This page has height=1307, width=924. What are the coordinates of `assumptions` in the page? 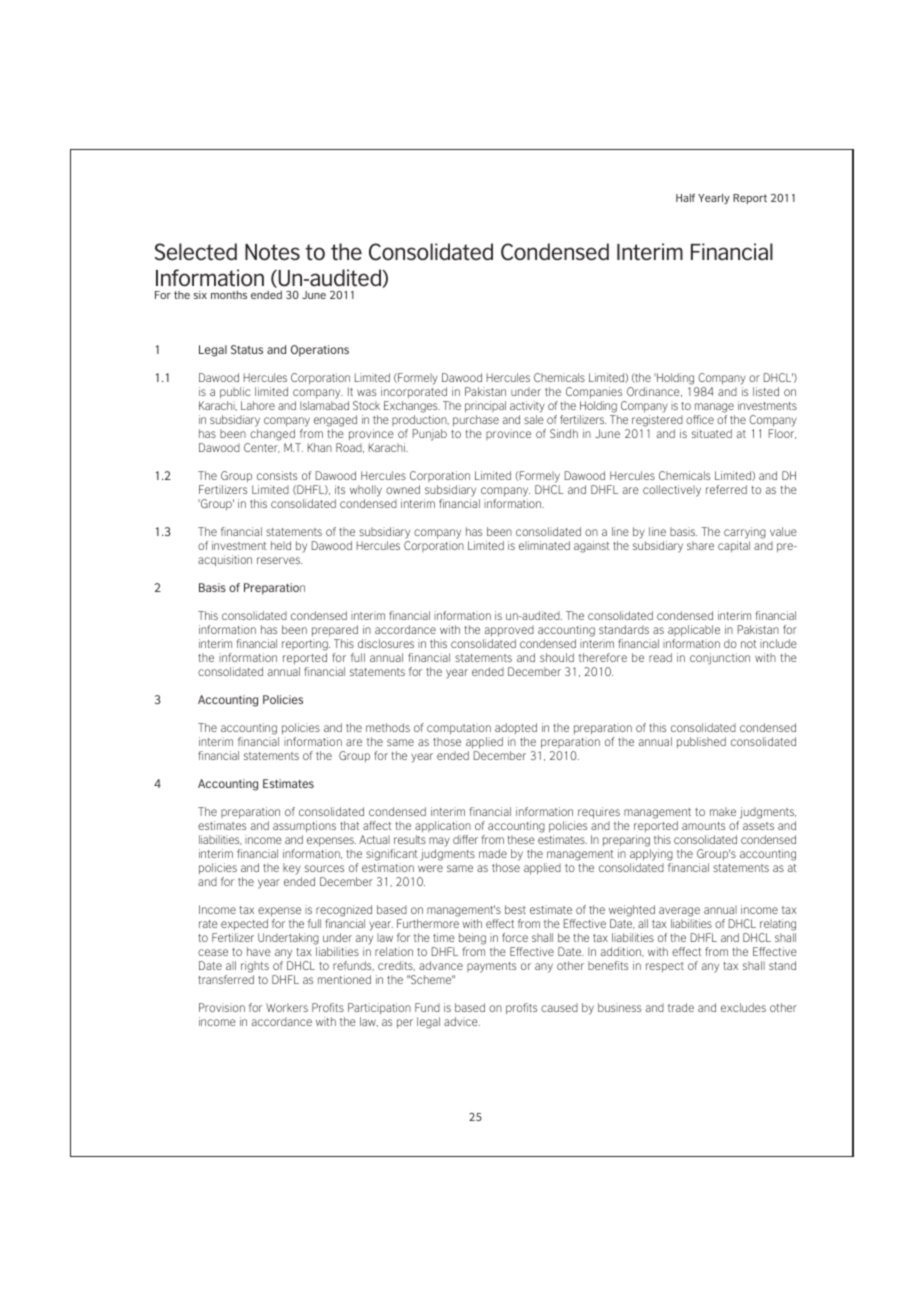 It's located at (304, 826).
